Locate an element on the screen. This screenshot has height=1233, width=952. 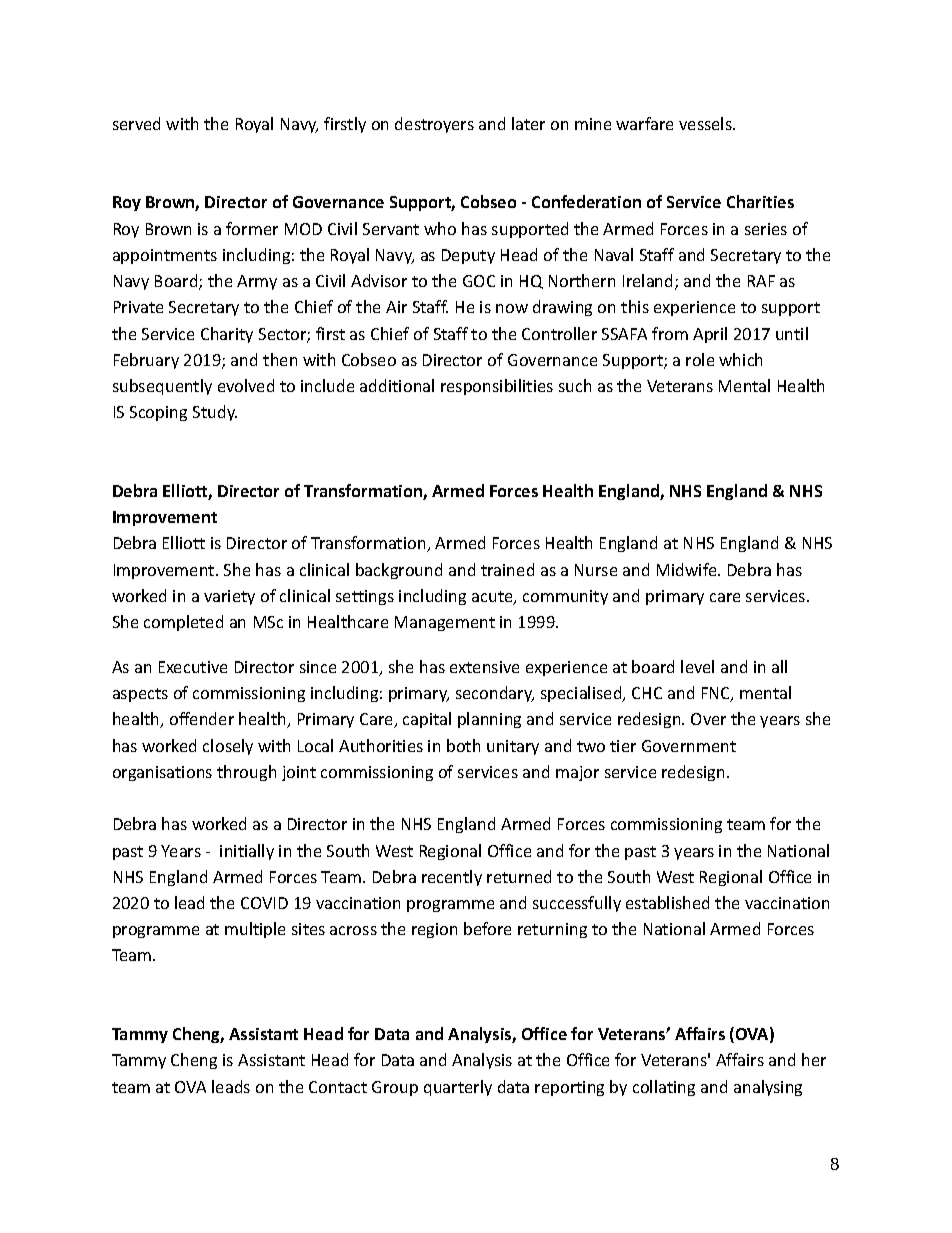
served is located at coordinates (136, 123).
